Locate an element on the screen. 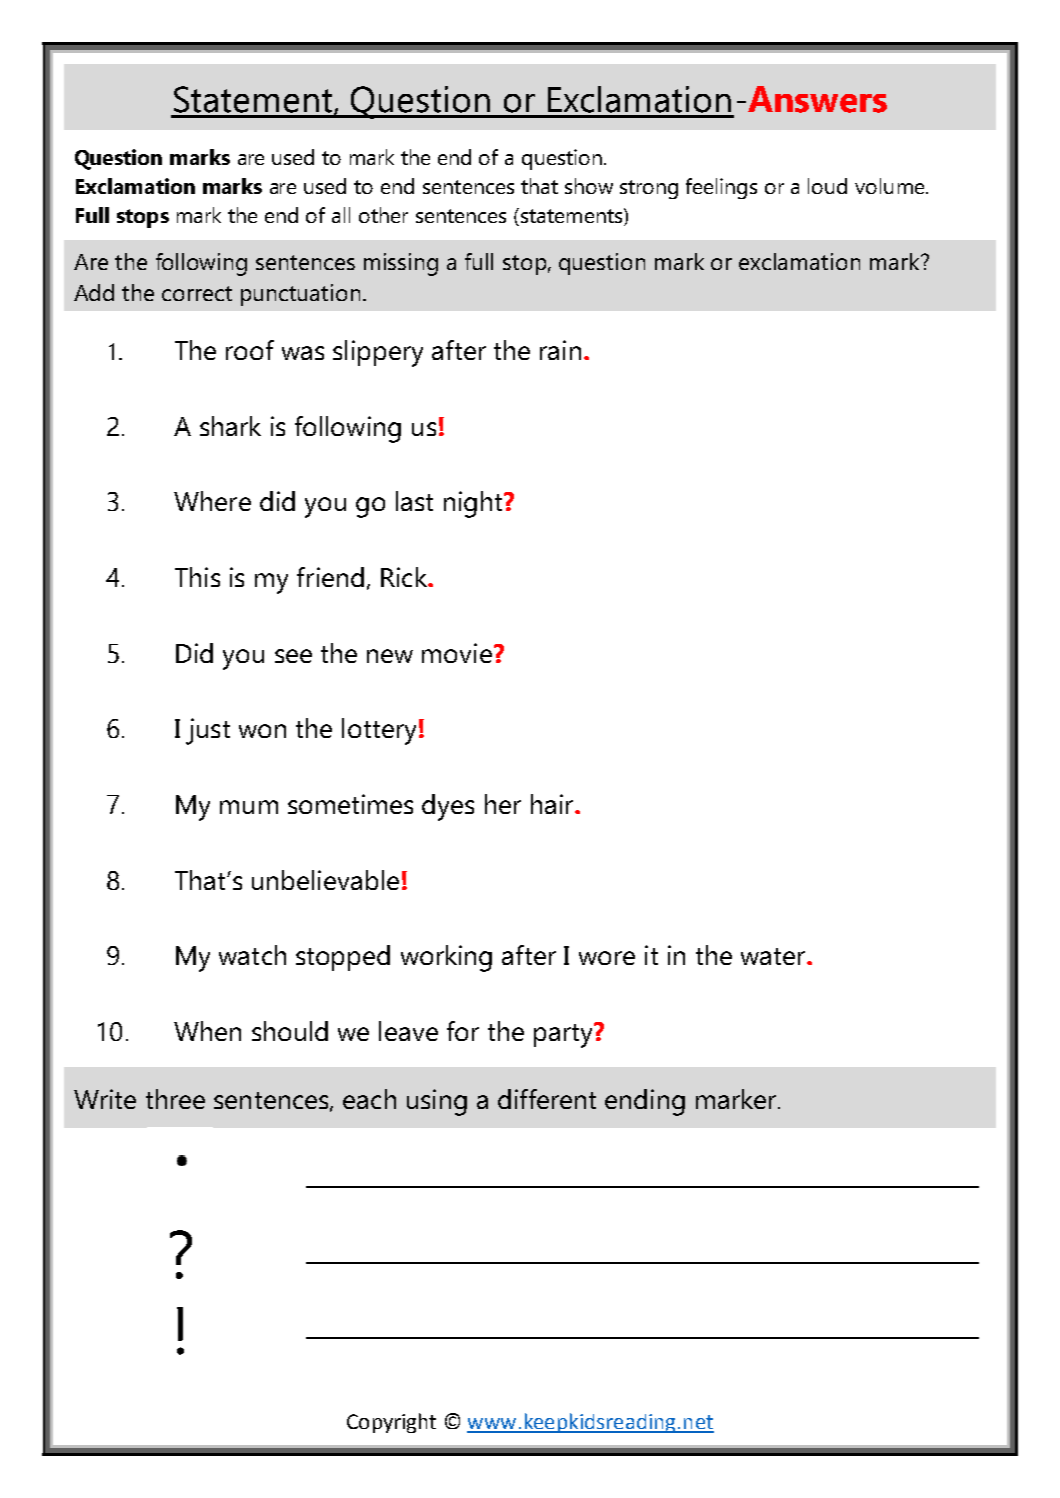 Image resolution: width=1060 pixels, height=1498 pixels. water is located at coordinates (774, 956).
